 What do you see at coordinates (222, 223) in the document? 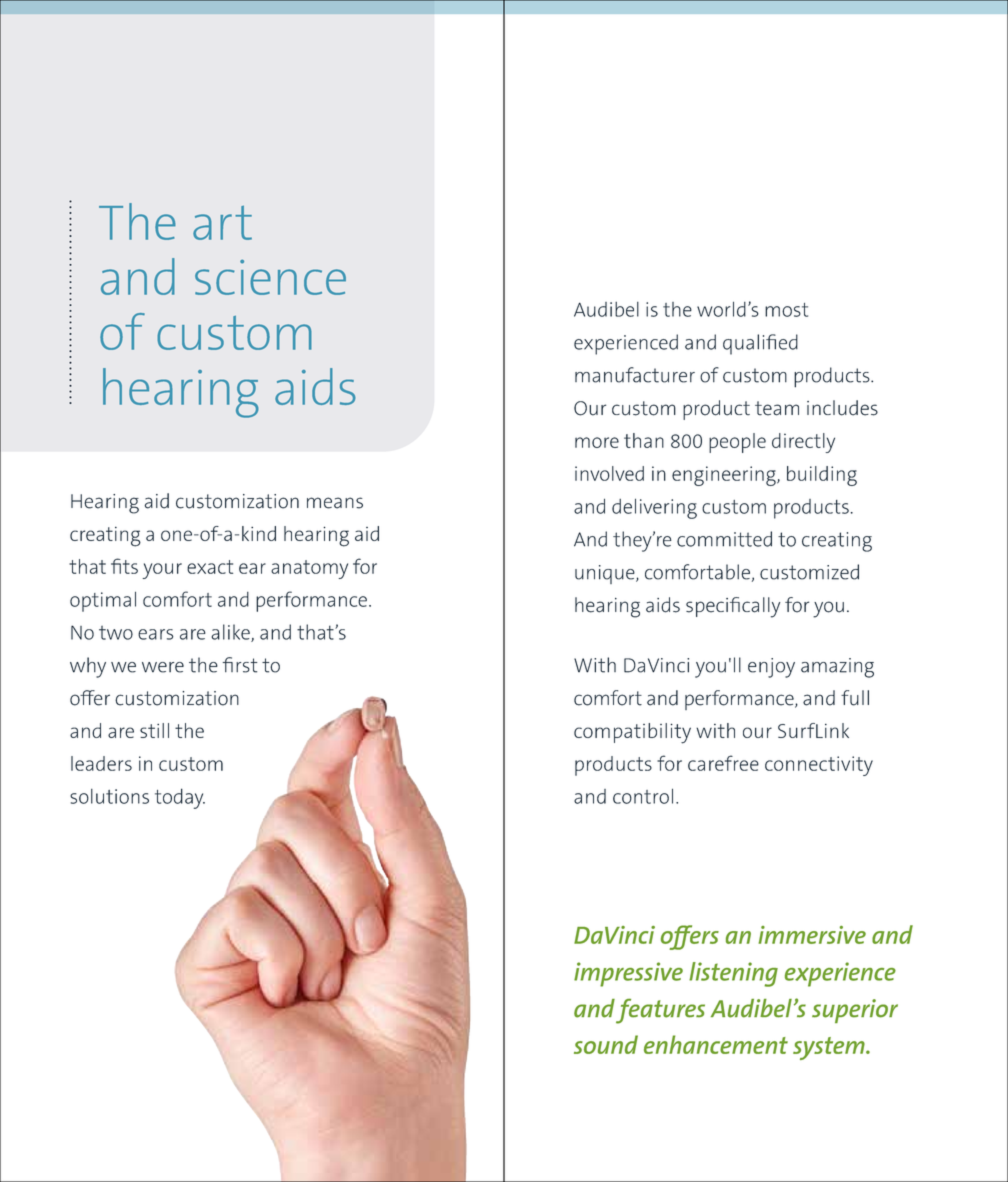
I see `art` at bounding box center [222, 223].
